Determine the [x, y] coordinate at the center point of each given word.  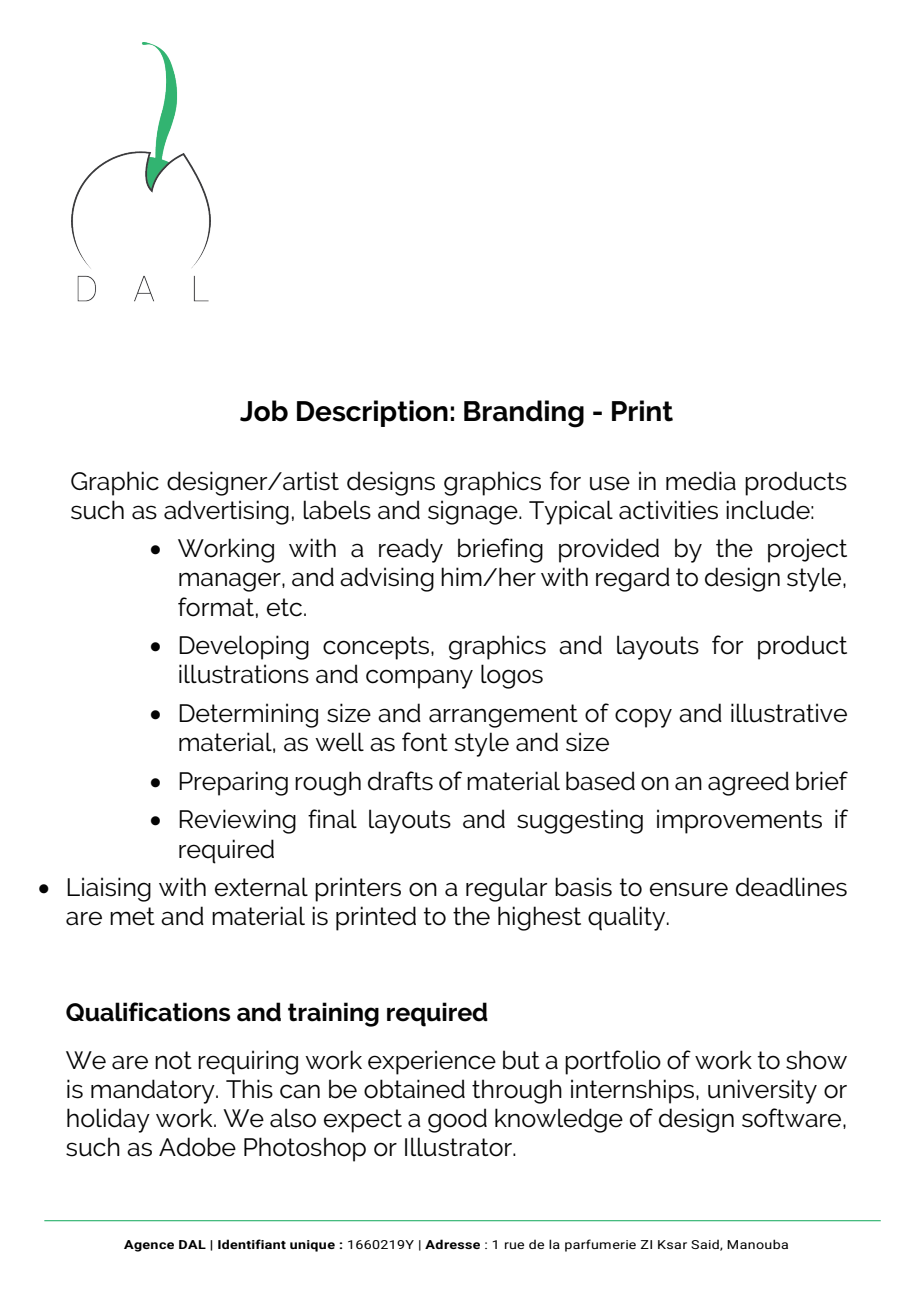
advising [387, 579]
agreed [748, 783]
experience [432, 1062]
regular [506, 889]
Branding [524, 414]
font [425, 742]
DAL [192, 1244]
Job [264, 411]
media [701, 481]
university [762, 1091]
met [132, 916]
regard [633, 579]
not [173, 1060]
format [216, 607]
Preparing [233, 783]
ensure [689, 889]
